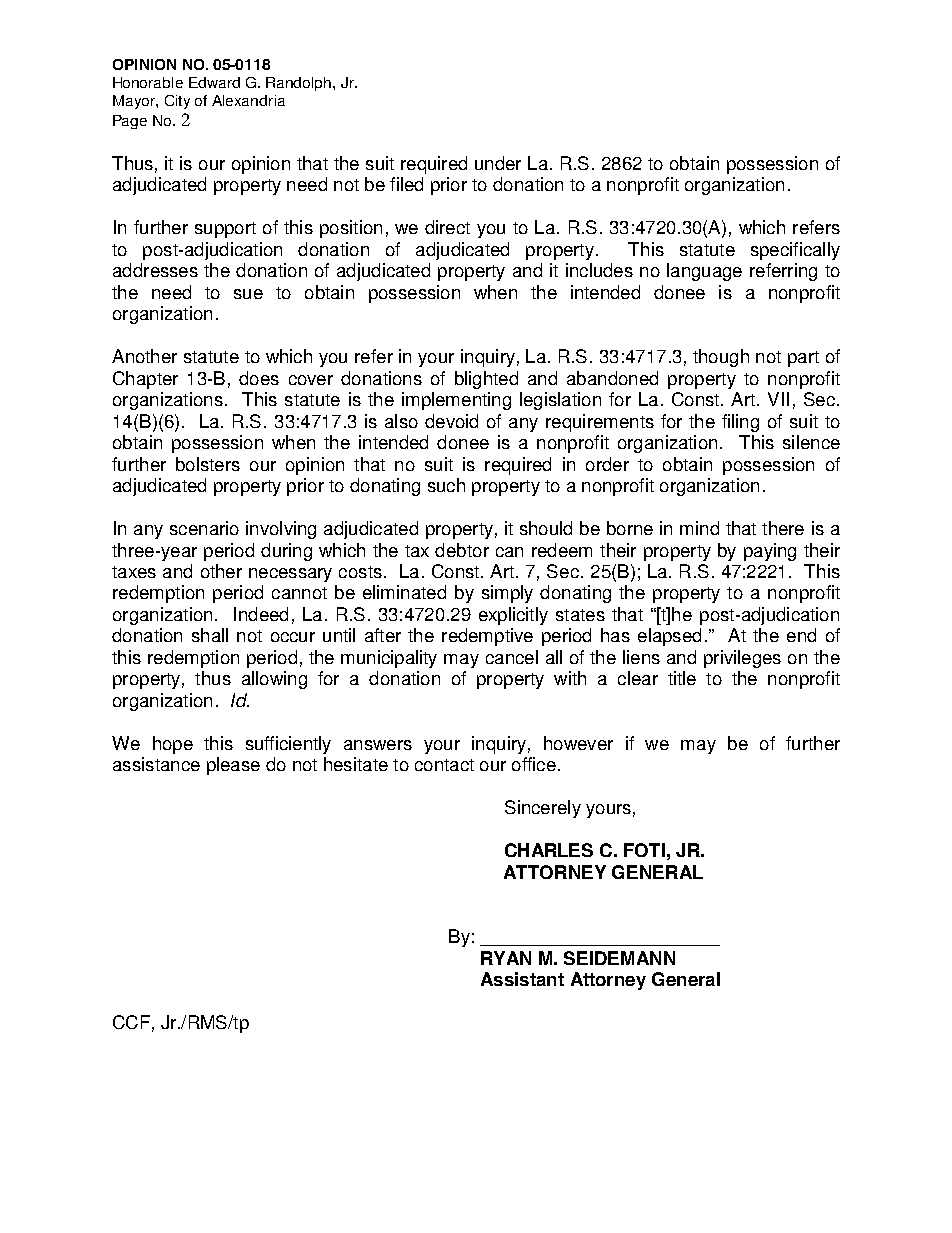 The height and width of the screenshot is (1233, 952). I want to click on City, so click(177, 102).
